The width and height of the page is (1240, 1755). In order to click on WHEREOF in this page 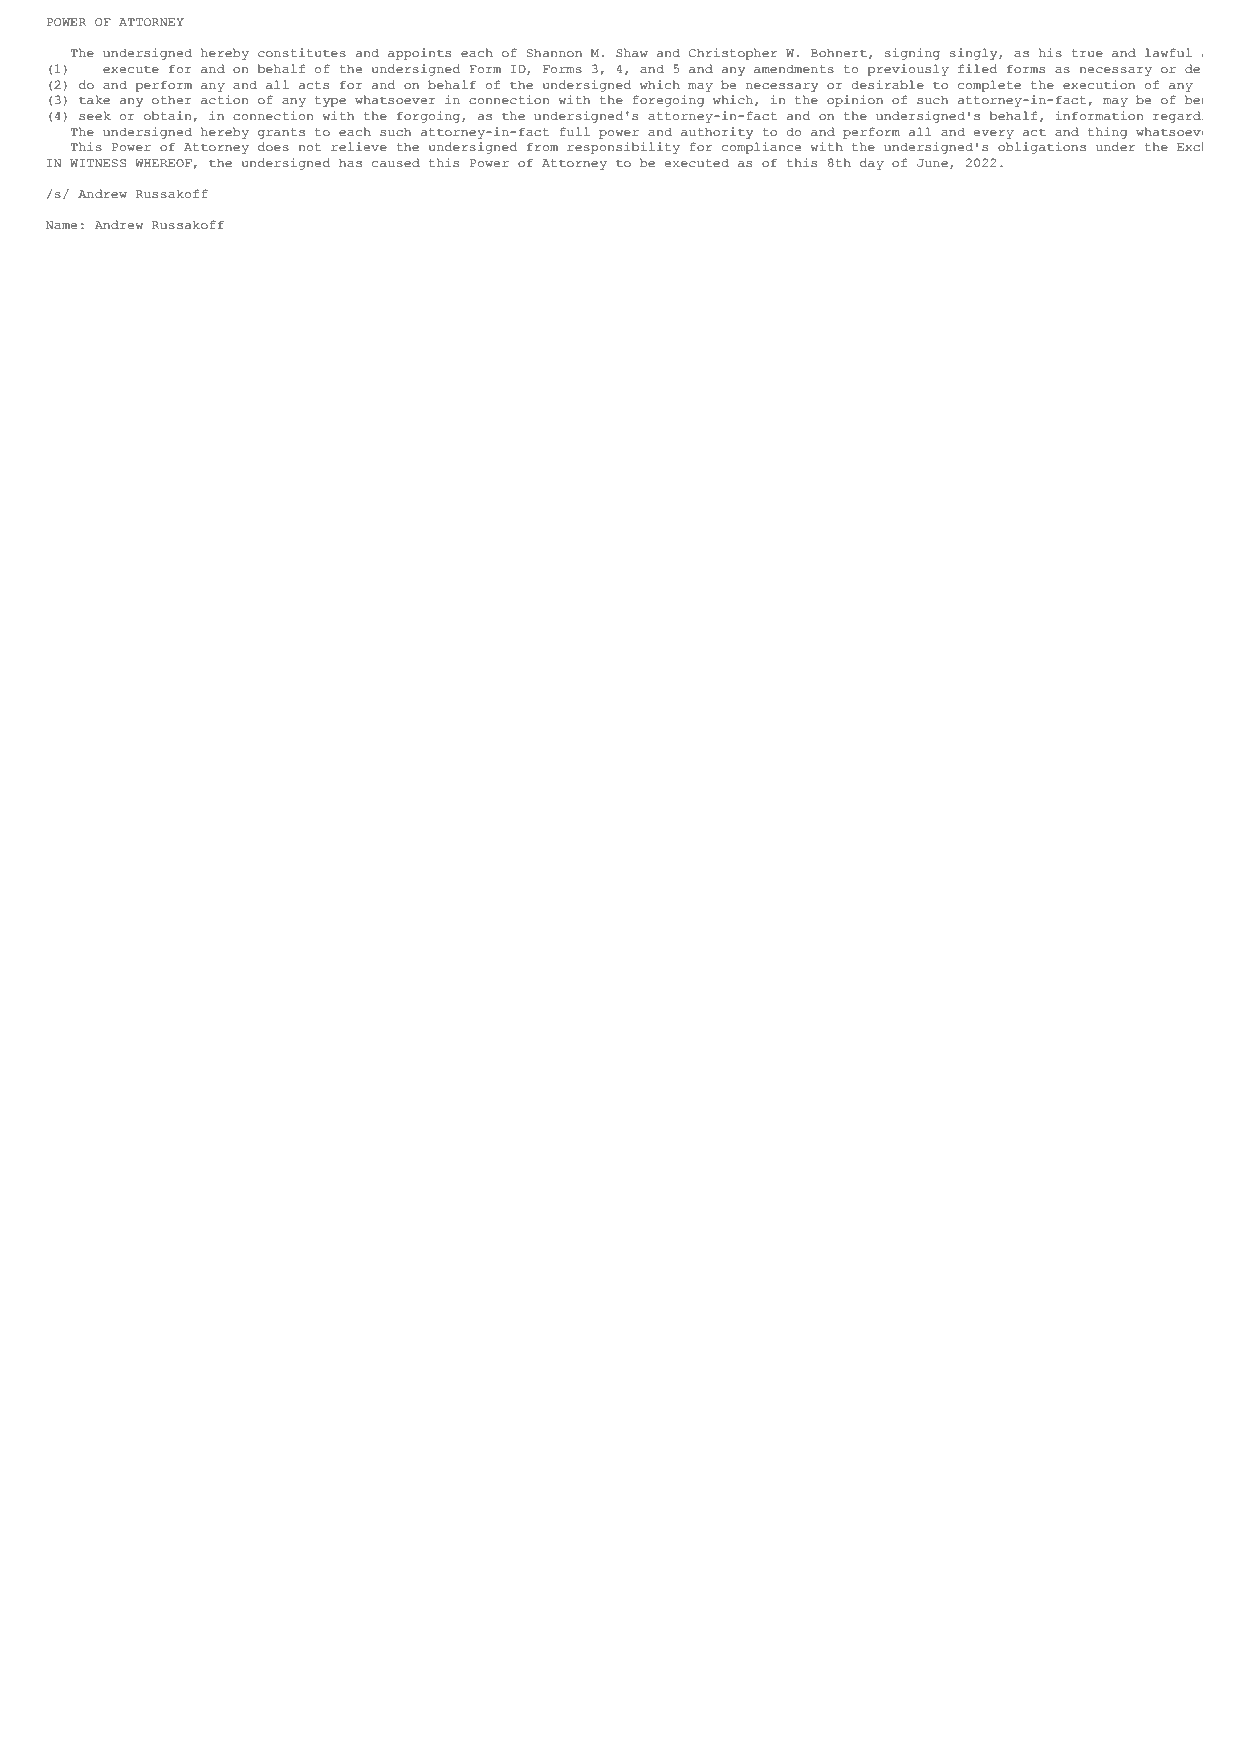, I will do `click(163, 163)`.
